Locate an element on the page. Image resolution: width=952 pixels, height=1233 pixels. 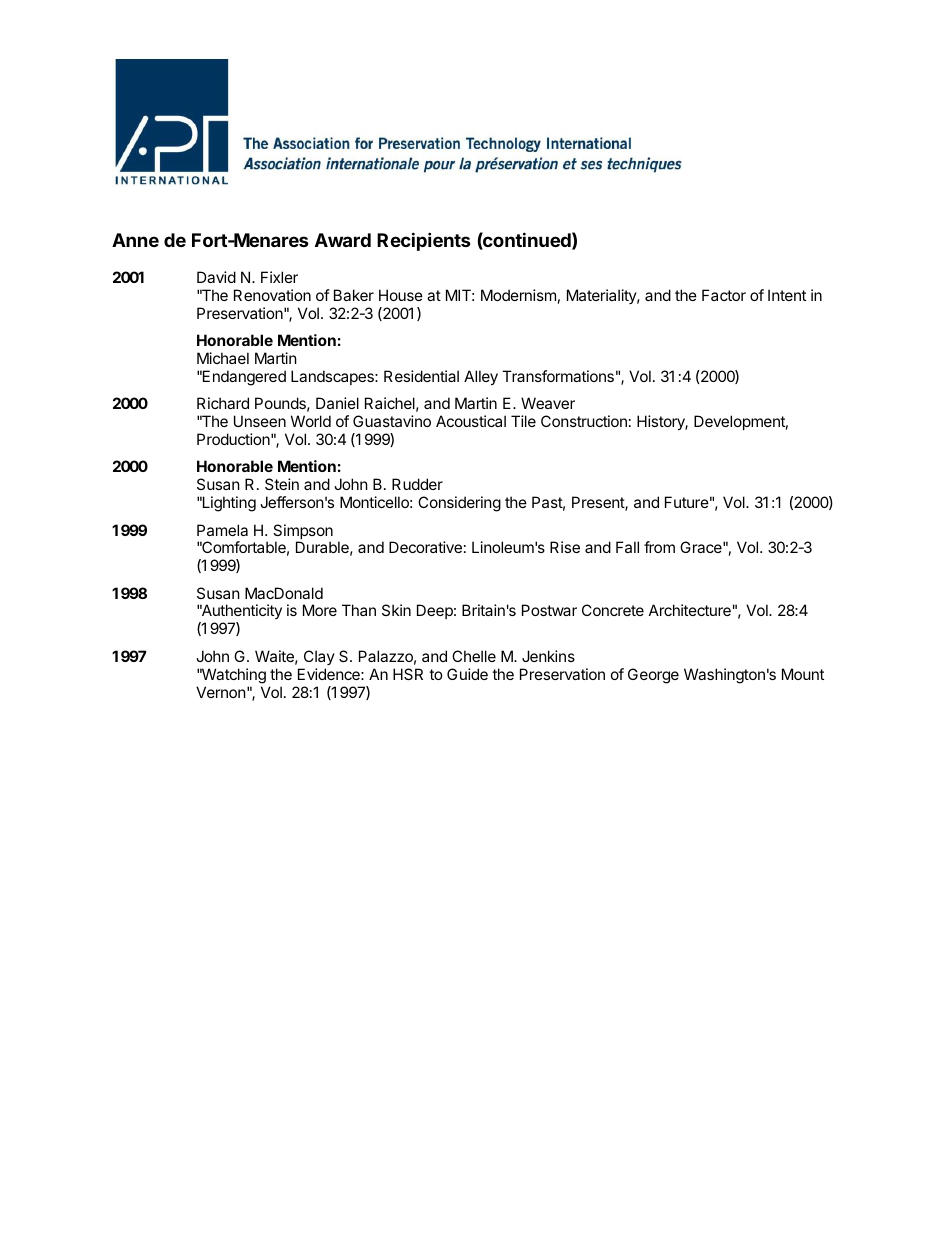
Pamela is located at coordinates (222, 530).
